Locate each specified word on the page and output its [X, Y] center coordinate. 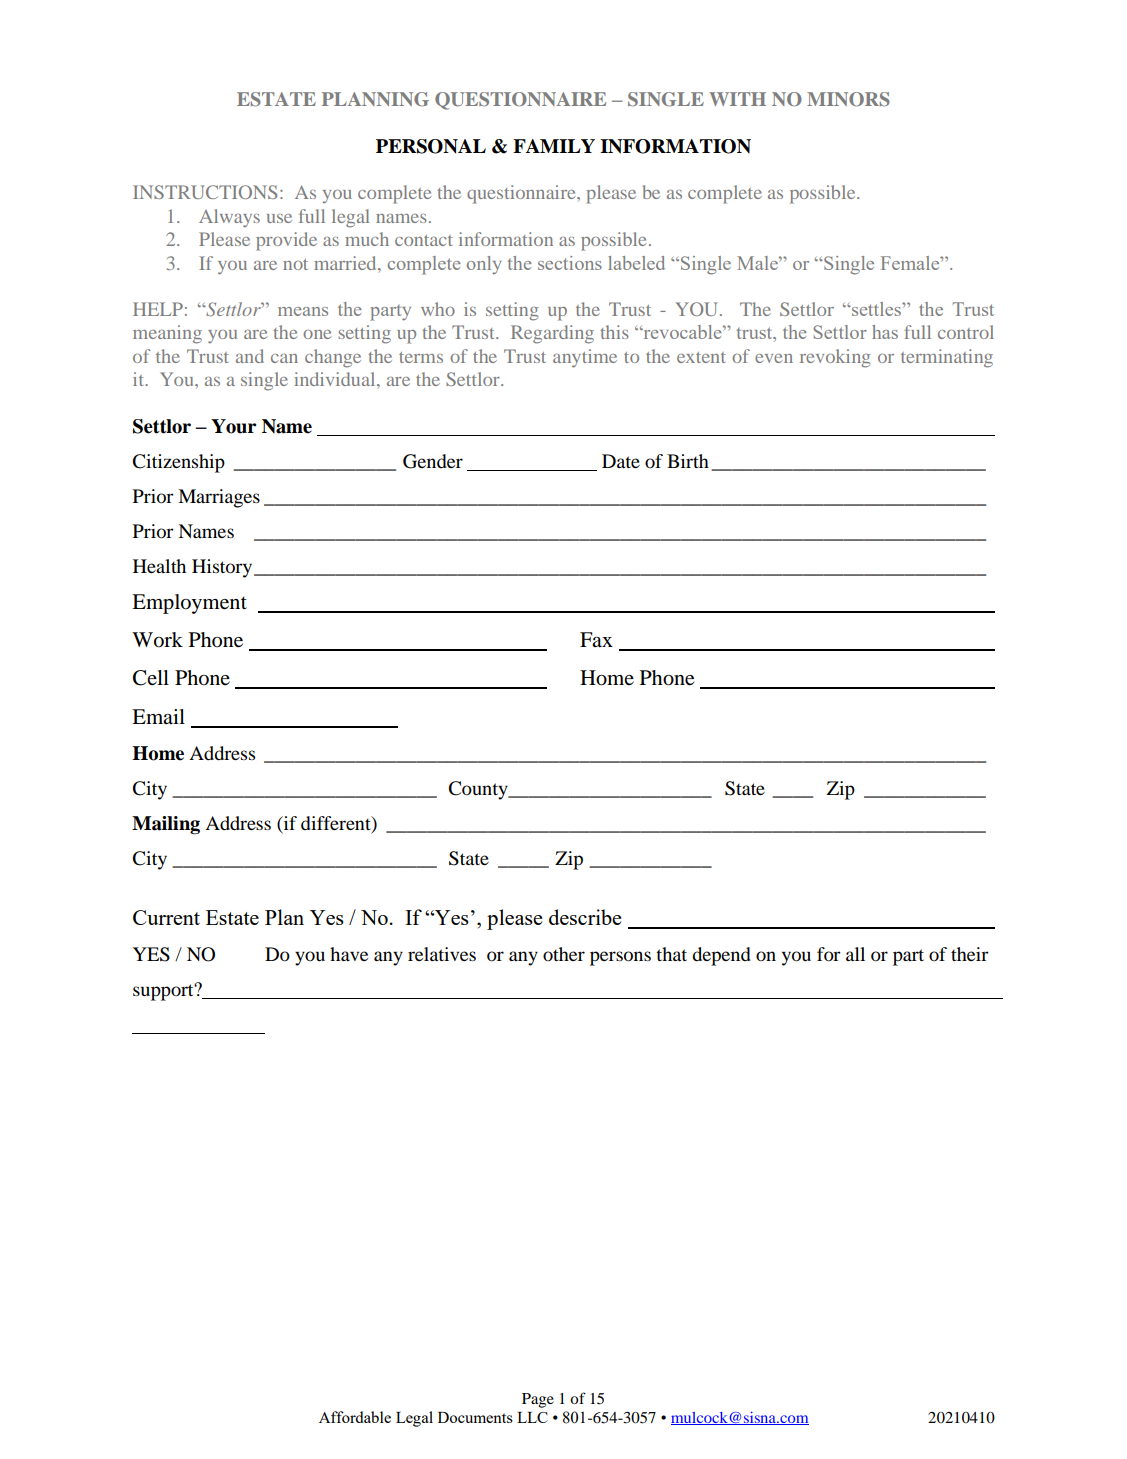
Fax [596, 639]
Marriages [219, 498]
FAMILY [554, 146]
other [564, 954]
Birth [688, 461]
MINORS [848, 99]
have [349, 954]
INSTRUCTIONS [205, 192]
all [855, 954]
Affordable [355, 1417]
